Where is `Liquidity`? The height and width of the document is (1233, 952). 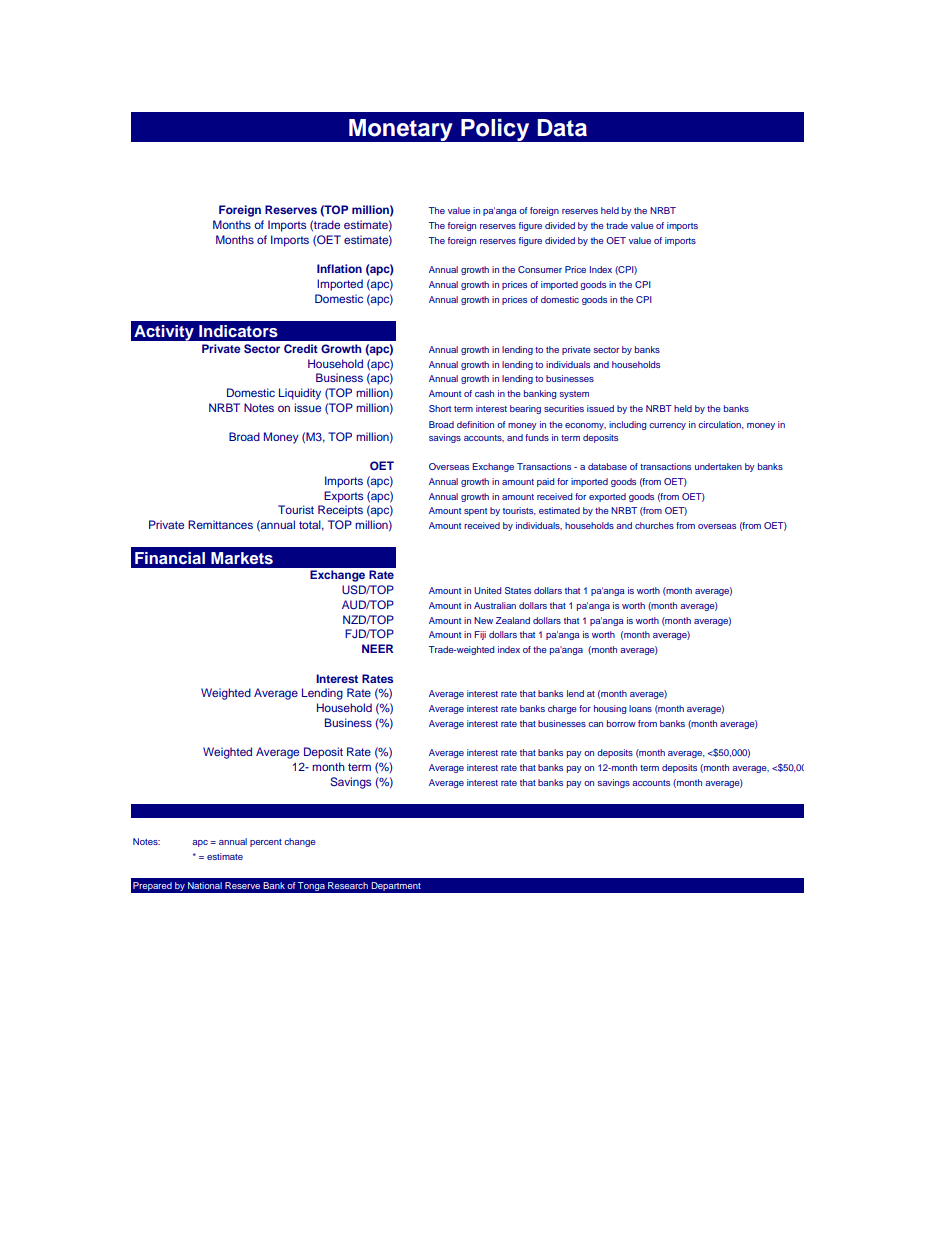
Liquidity is located at coordinates (300, 394).
